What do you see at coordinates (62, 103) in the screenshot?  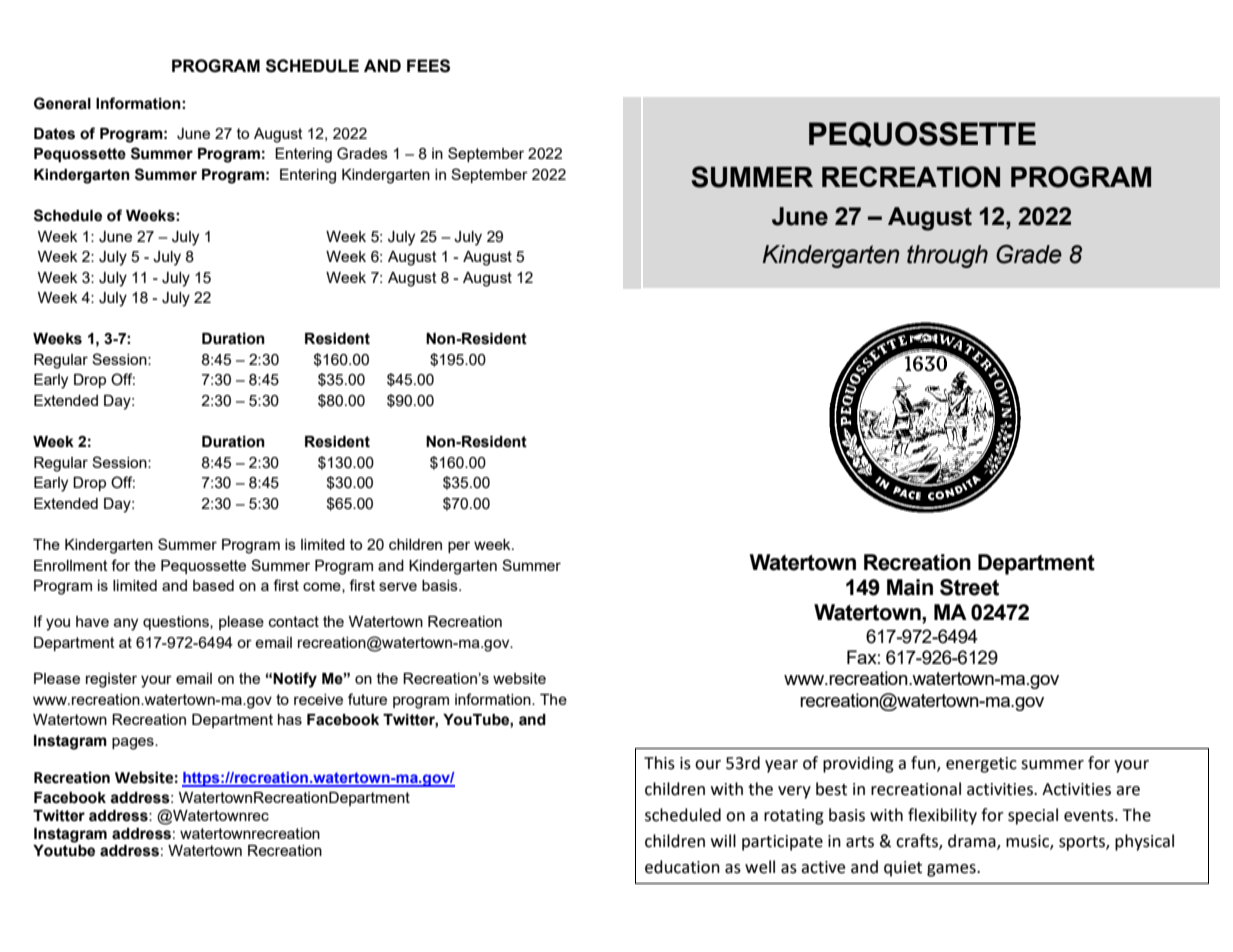 I see `General` at bounding box center [62, 103].
